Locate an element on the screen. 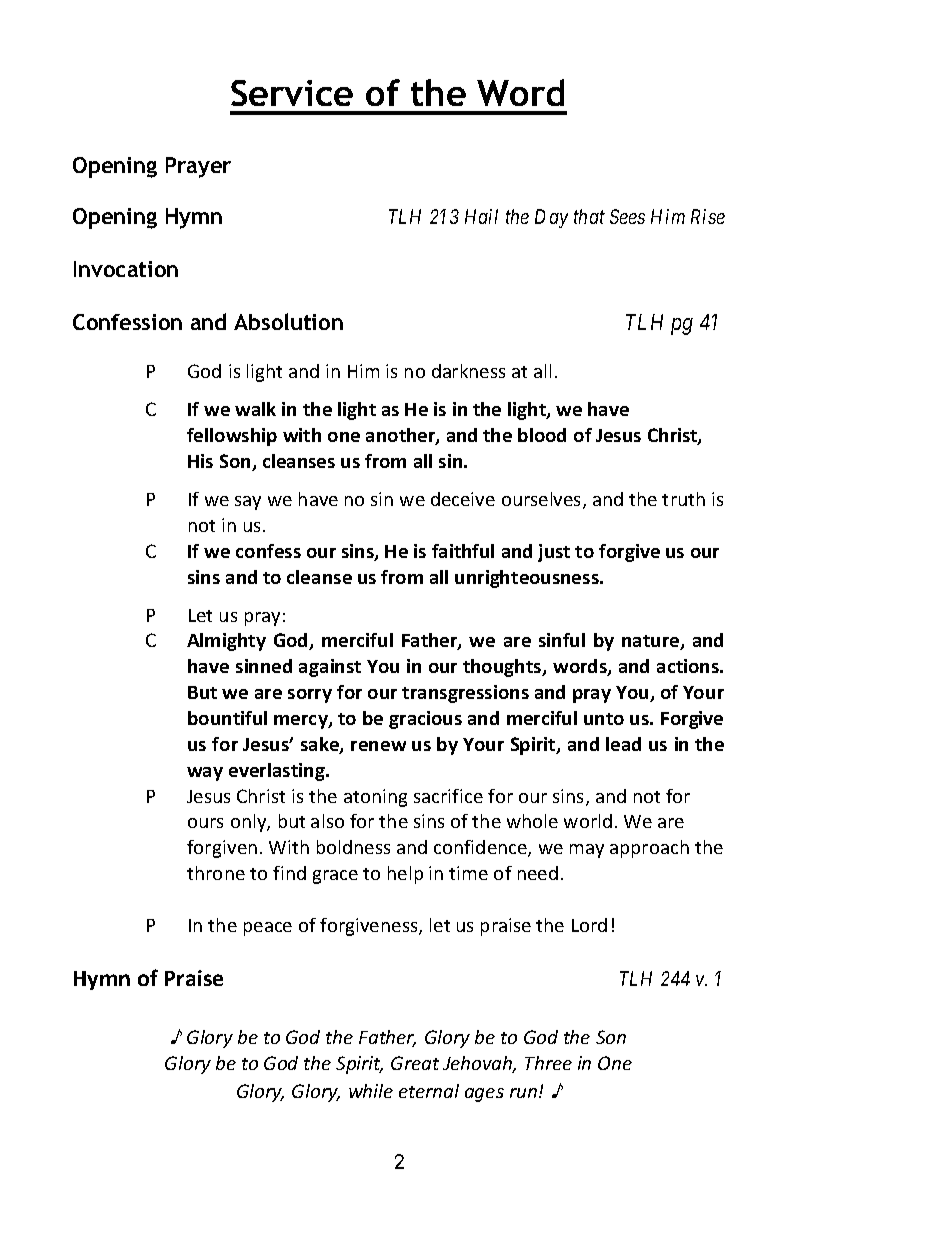 The height and width of the screenshot is (1233, 952). Three is located at coordinates (548, 1063).
